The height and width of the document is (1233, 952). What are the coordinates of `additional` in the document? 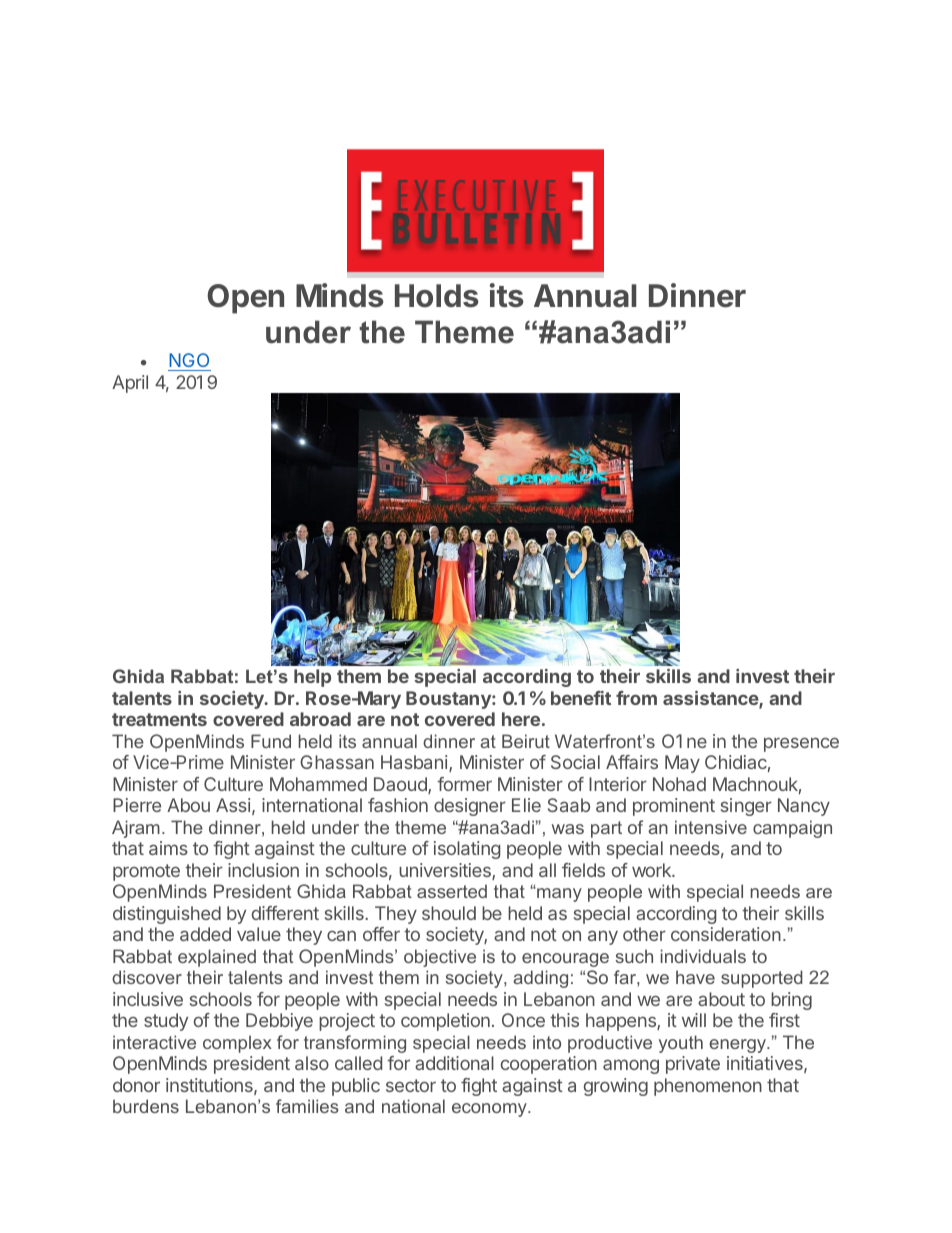 It's located at (454, 1063).
